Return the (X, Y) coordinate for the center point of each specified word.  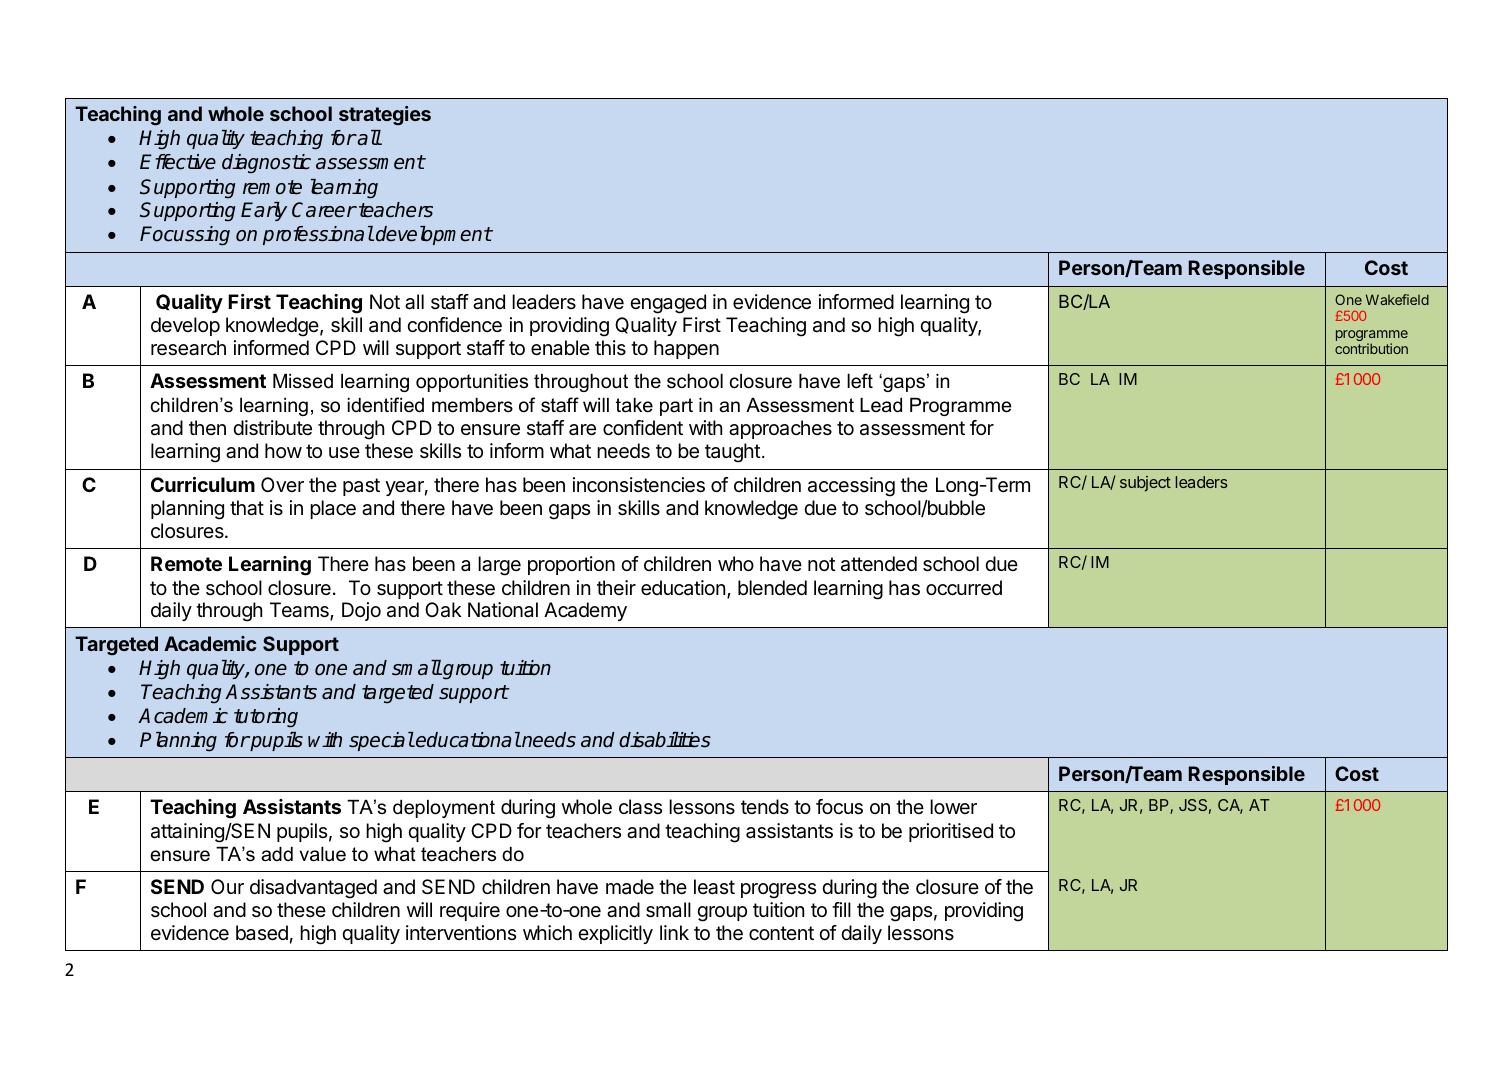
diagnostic (266, 164)
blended (772, 588)
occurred (964, 588)
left (860, 381)
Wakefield (1397, 299)
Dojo (361, 611)
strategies (385, 116)
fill (841, 909)
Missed (303, 381)
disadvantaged (313, 889)
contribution (1371, 348)
